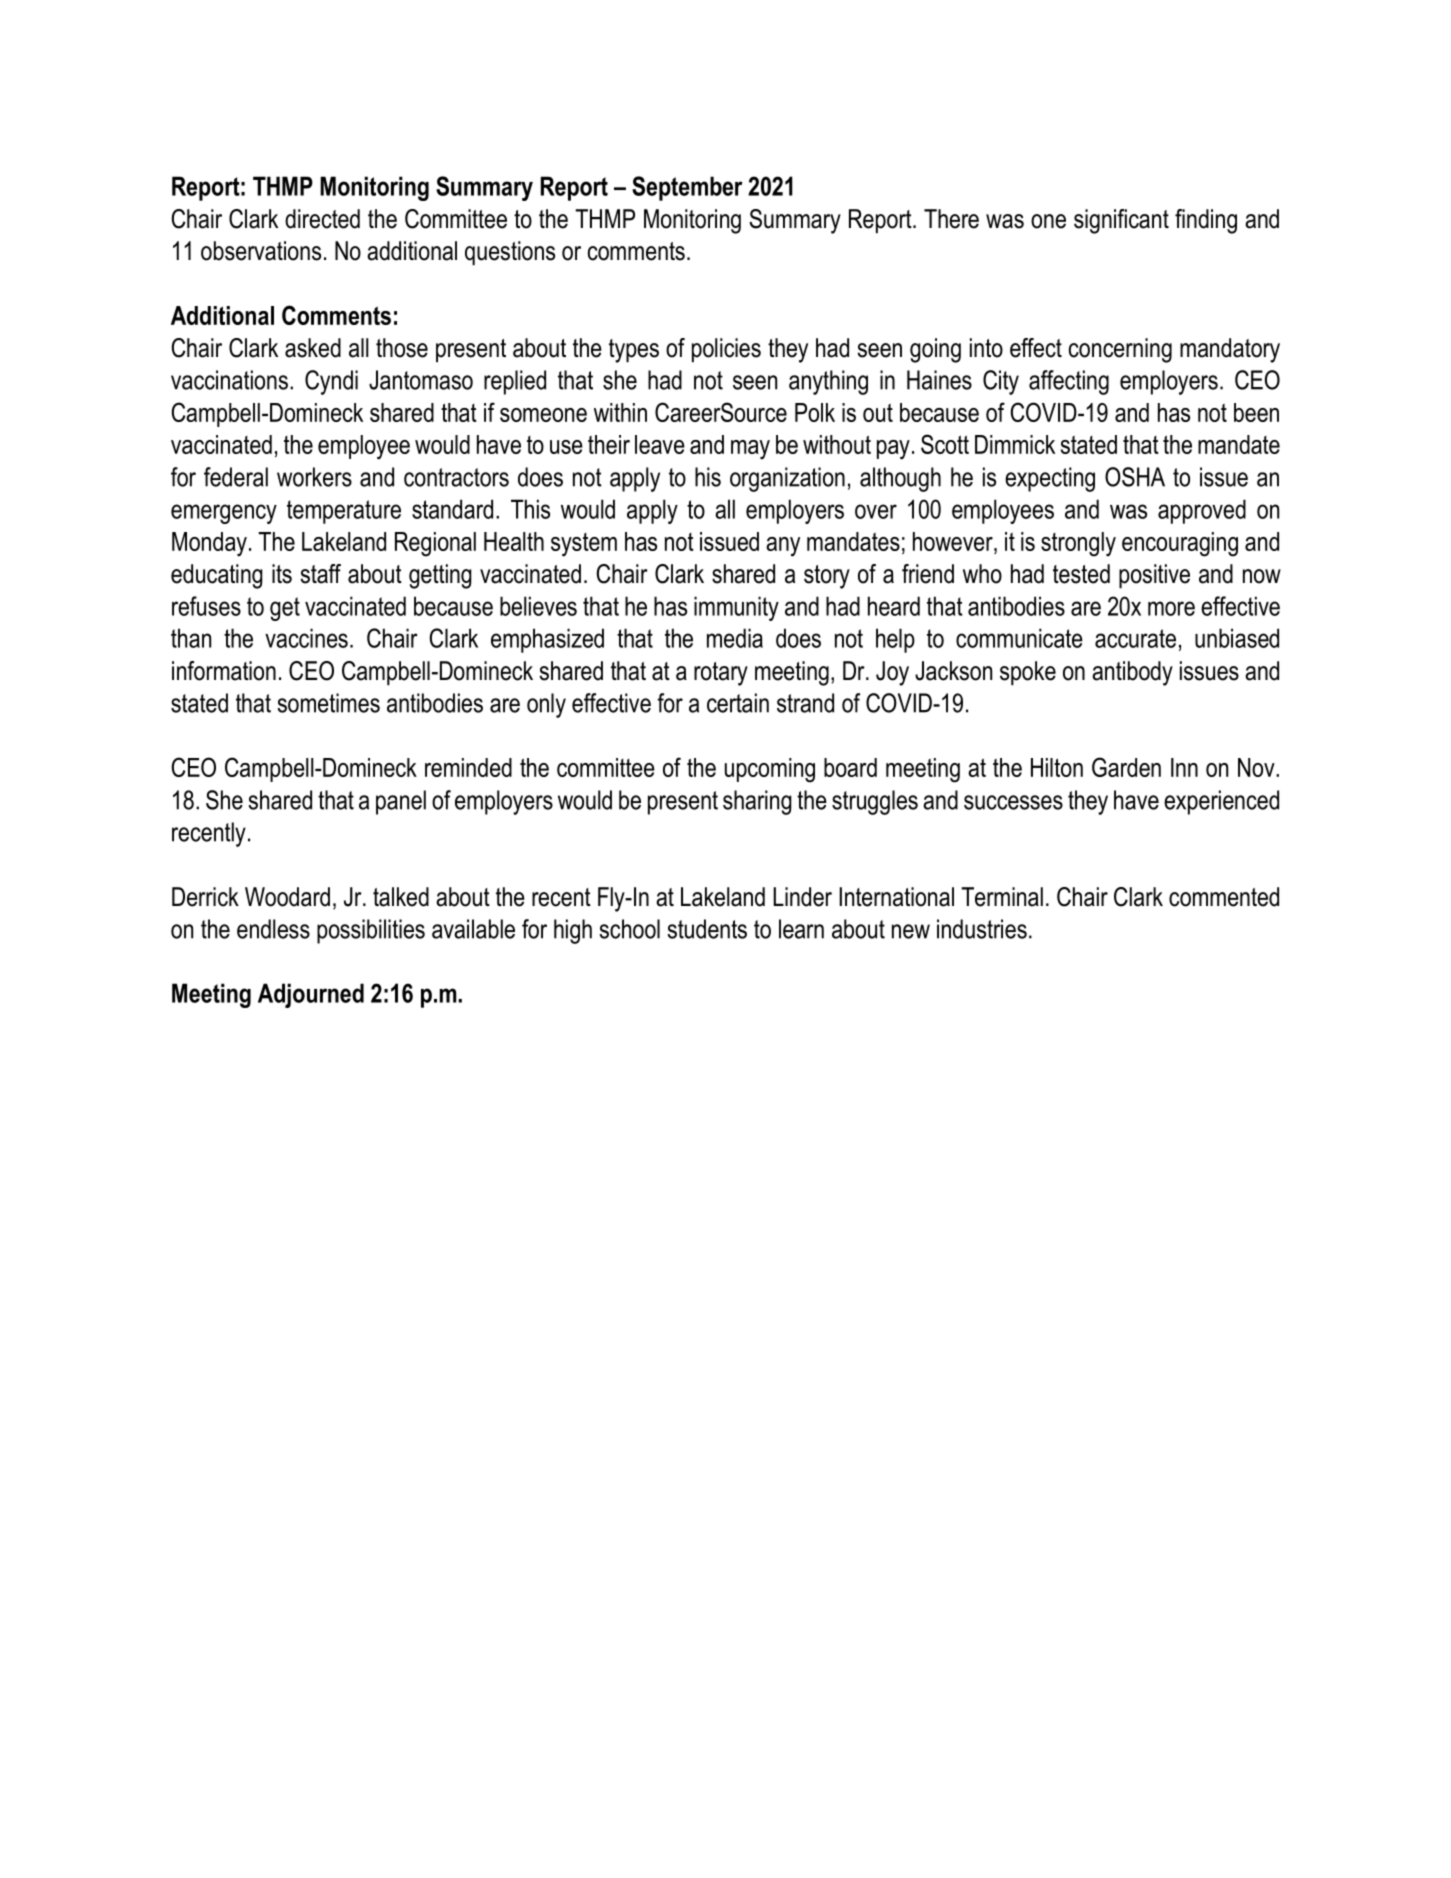 The width and height of the page is (1451, 1878). What do you see at coordinates (707, 929) in the page?
I see `students` at bounding box center [707, 929].
